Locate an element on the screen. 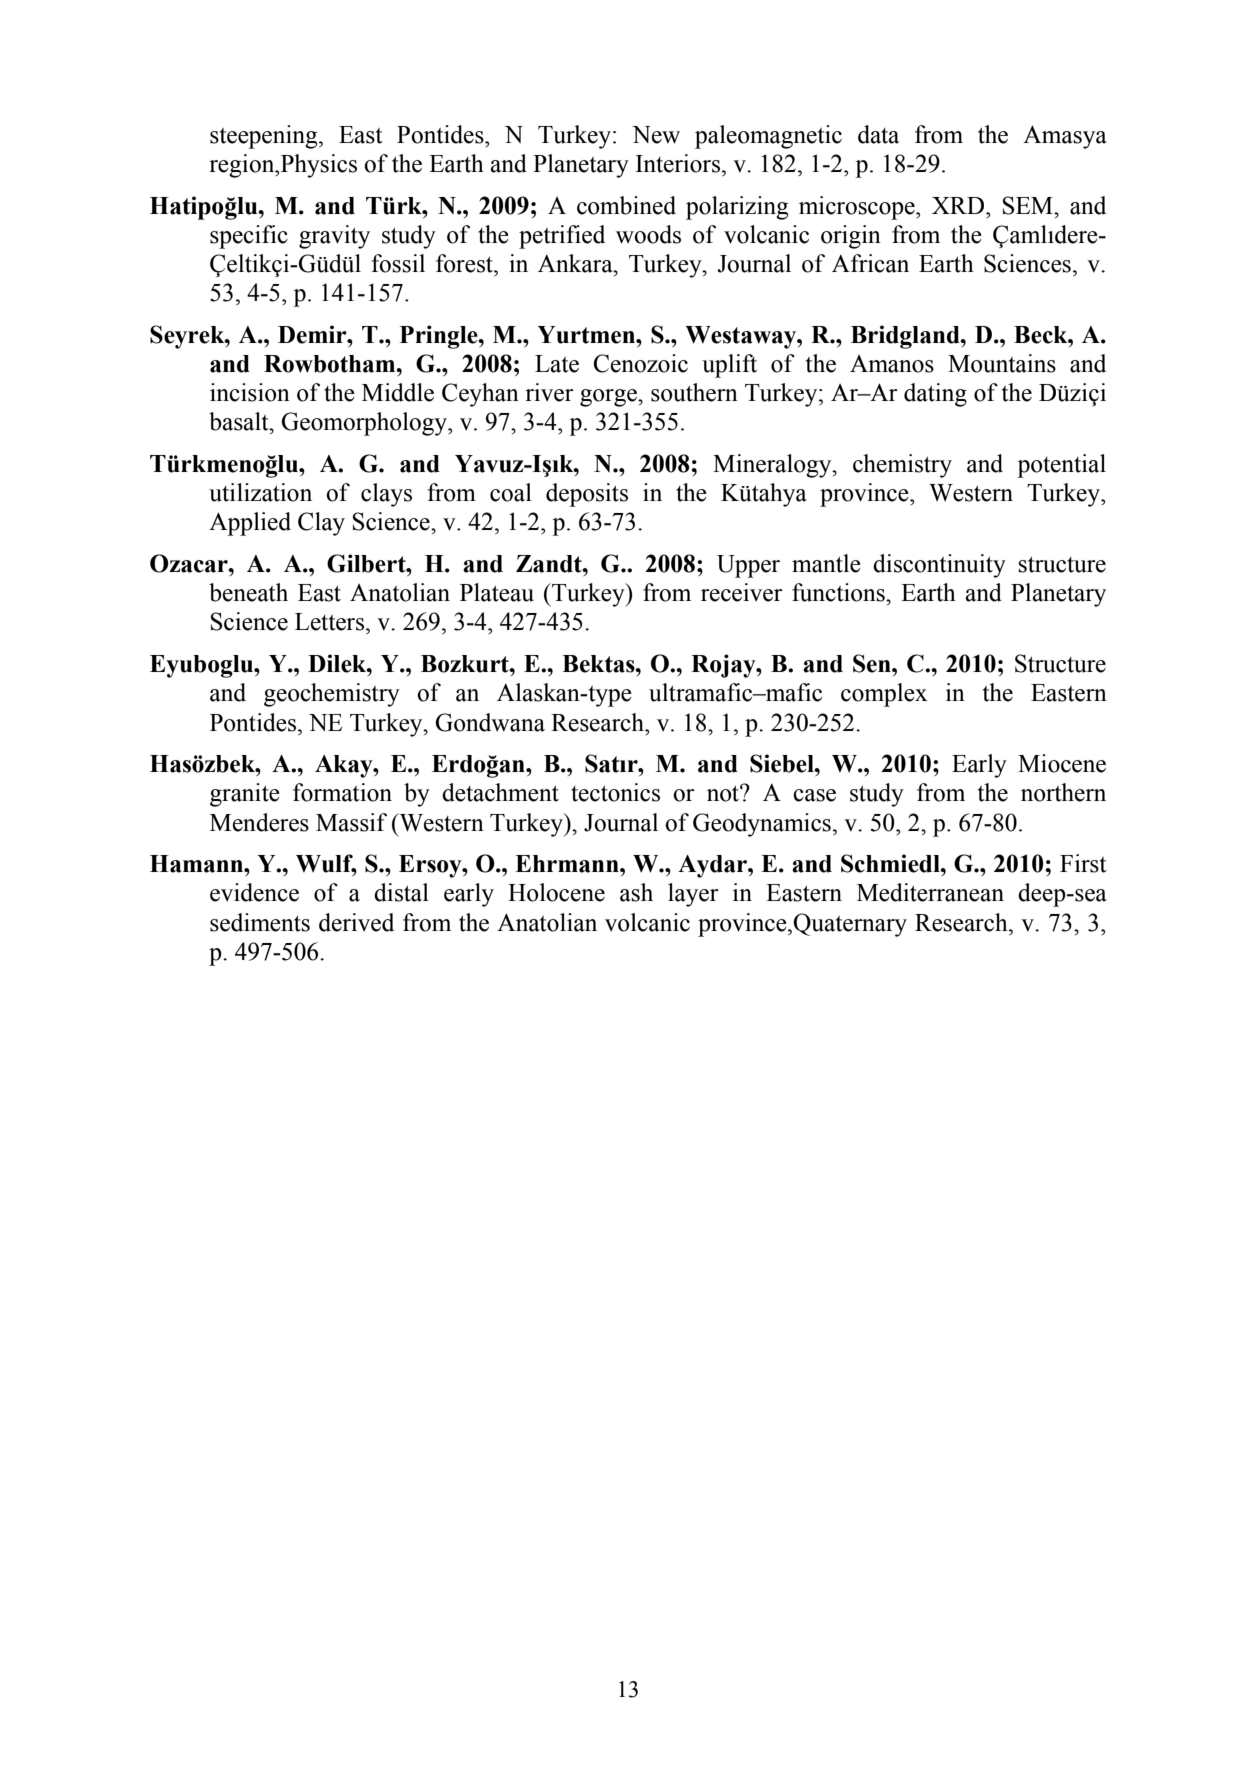  Letters is located at coordinates (331, 622).
